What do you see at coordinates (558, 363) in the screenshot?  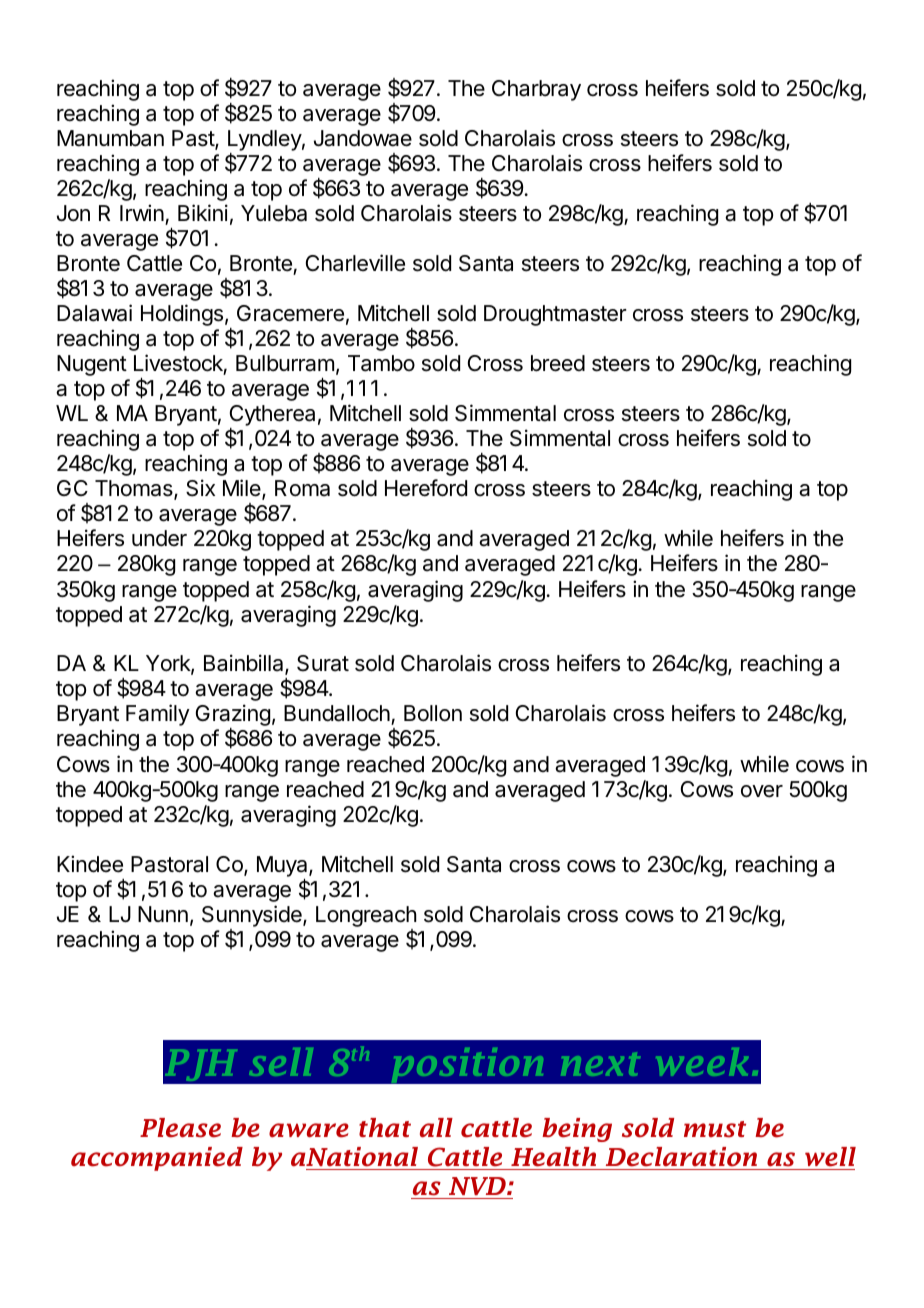 I see `breed` at bounding box center [558, 363].
